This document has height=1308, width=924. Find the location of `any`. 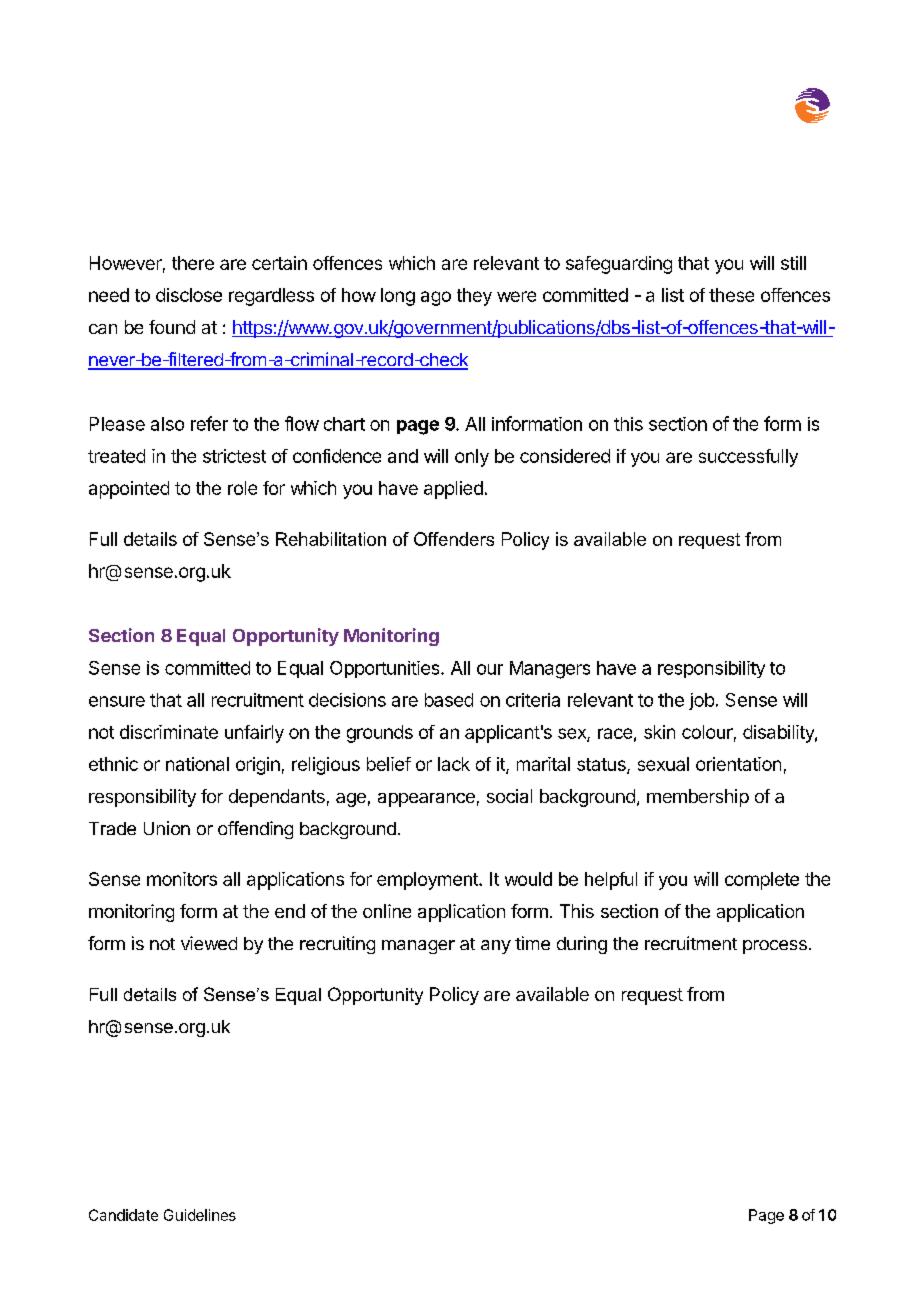

any is located at coordinates (496, 947).
